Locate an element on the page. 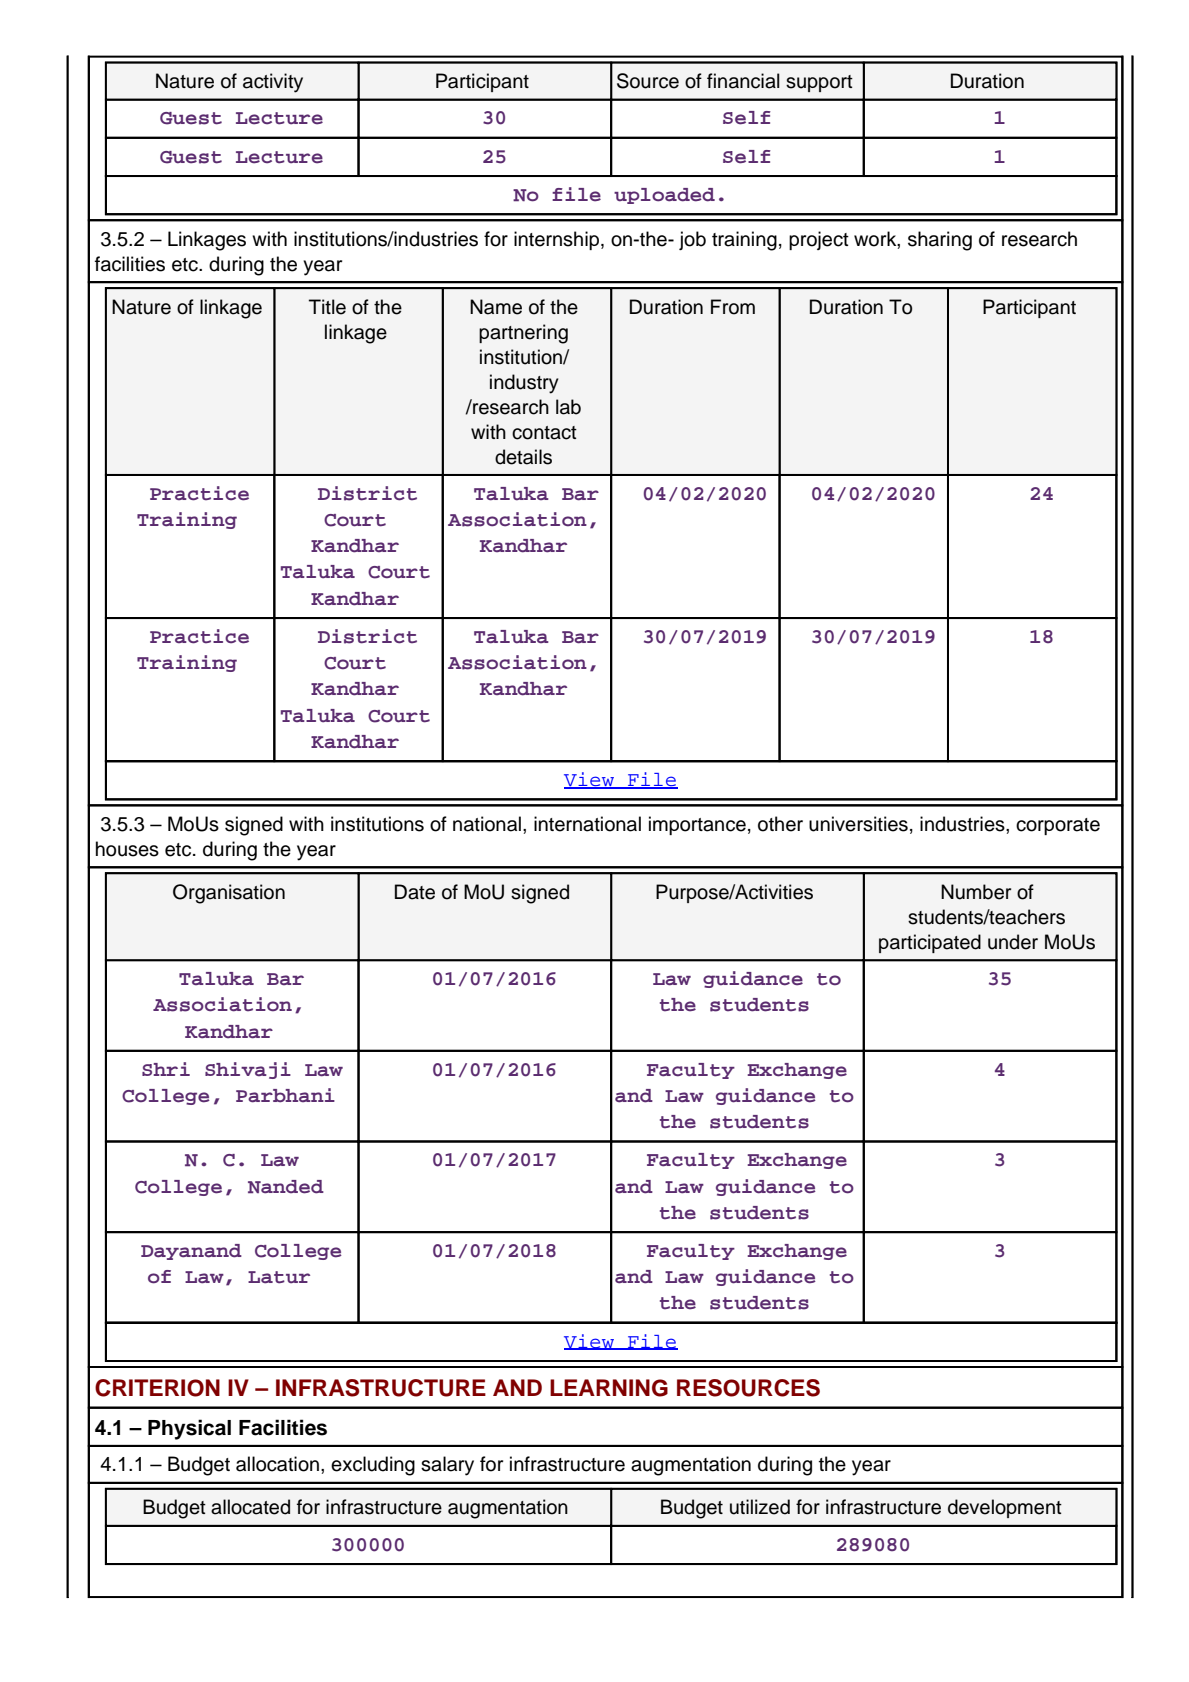 This document has height=1682, width=1189. uploaded is located at coordinates (664, 196).
